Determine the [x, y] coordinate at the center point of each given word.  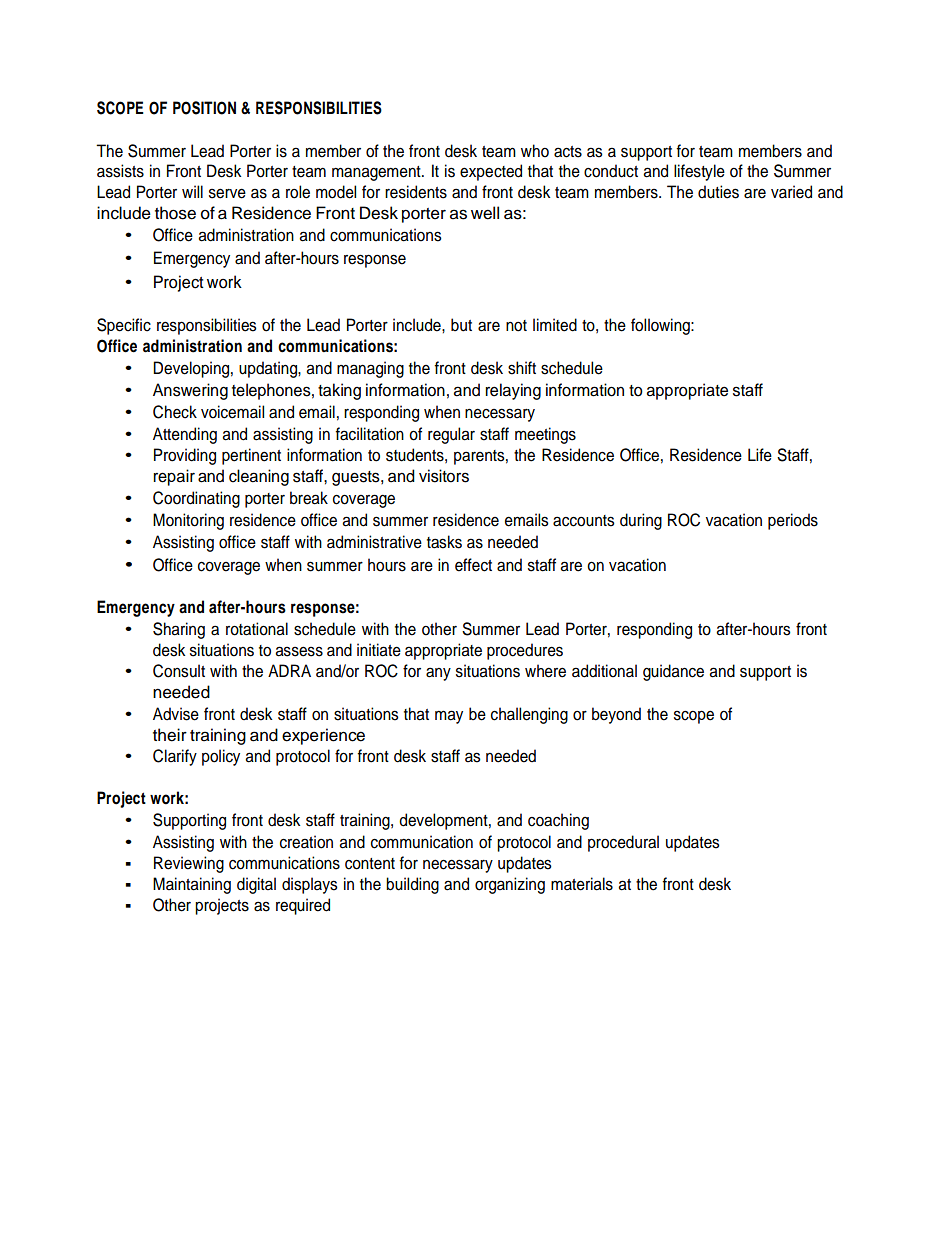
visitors [444, 476]
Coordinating [196, 499]
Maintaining [192, 885]
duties [718, 192]
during [641, 521]
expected [491, 172]
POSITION [204, 108]
